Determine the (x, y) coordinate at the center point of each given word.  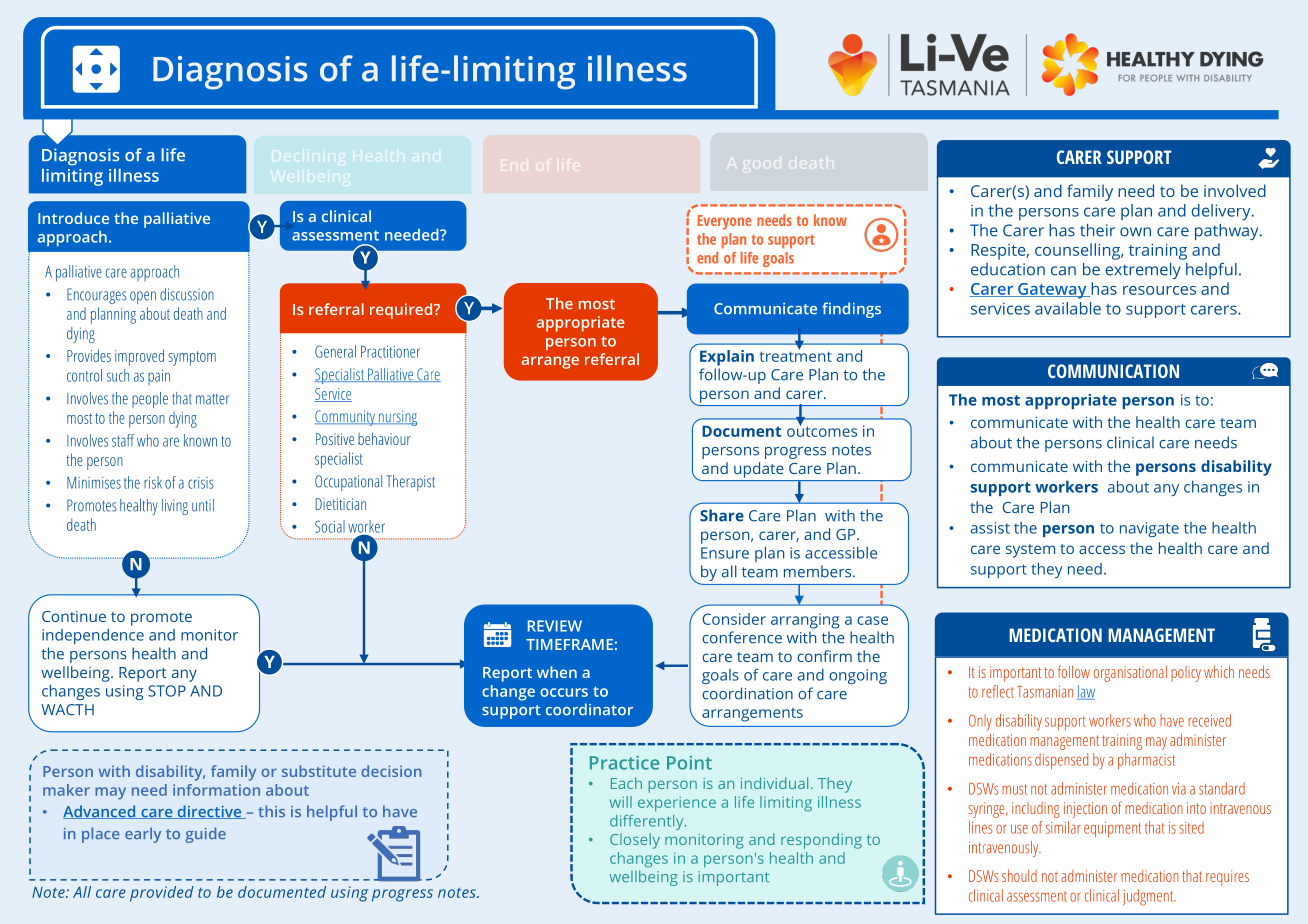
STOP (167, 691)
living (175, 507)
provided (162, 894)
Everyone (724, 222)
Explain (727, 358)
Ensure (725, 553)
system (1030, 551)
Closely (635, 841)
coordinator (589, 709)
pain (159, 377)
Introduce (73, 218)
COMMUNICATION (1113, 371)
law (1086, 692)
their (1097, 230)
